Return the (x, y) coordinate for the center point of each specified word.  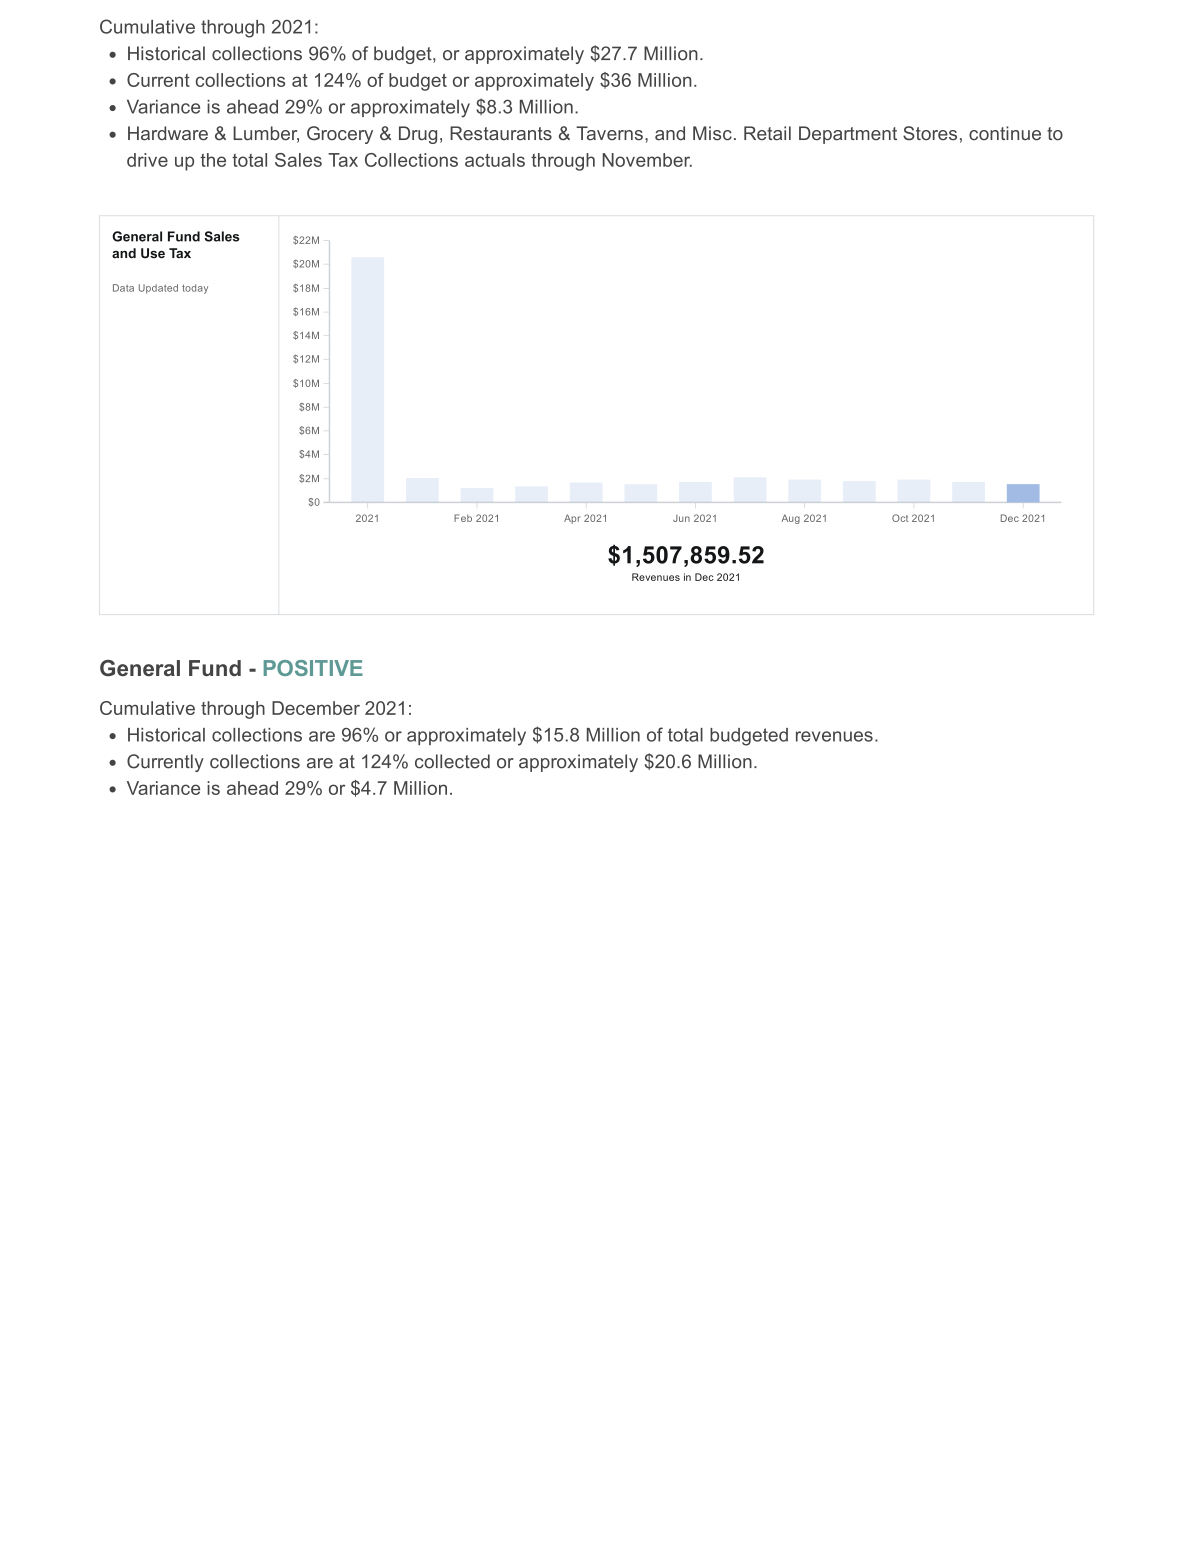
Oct (900, 518)
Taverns (609, 133)
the (213, 160)
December (316, 708)
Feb (463, 518)
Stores (930, 133)
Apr (572, 519)
